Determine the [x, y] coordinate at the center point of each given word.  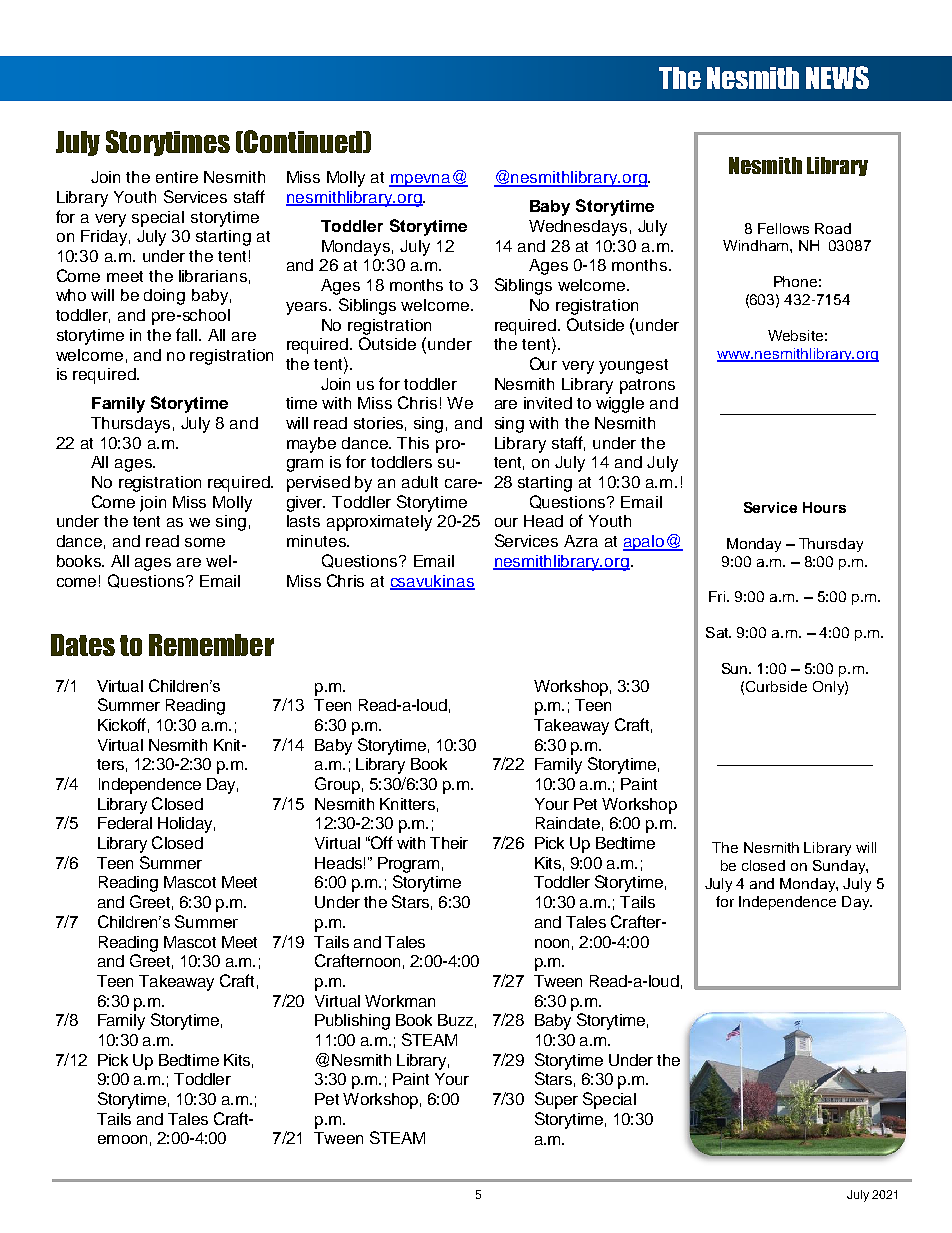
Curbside [776, 686]
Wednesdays [578, 228]
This [413, 443]
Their [449, 843]
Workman [400, 1001]
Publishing [352, 1022]
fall [188, 334]
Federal [125, 823]
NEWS [837, 77]
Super [556, 1100]
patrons [647, 386]
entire [177, 177]
